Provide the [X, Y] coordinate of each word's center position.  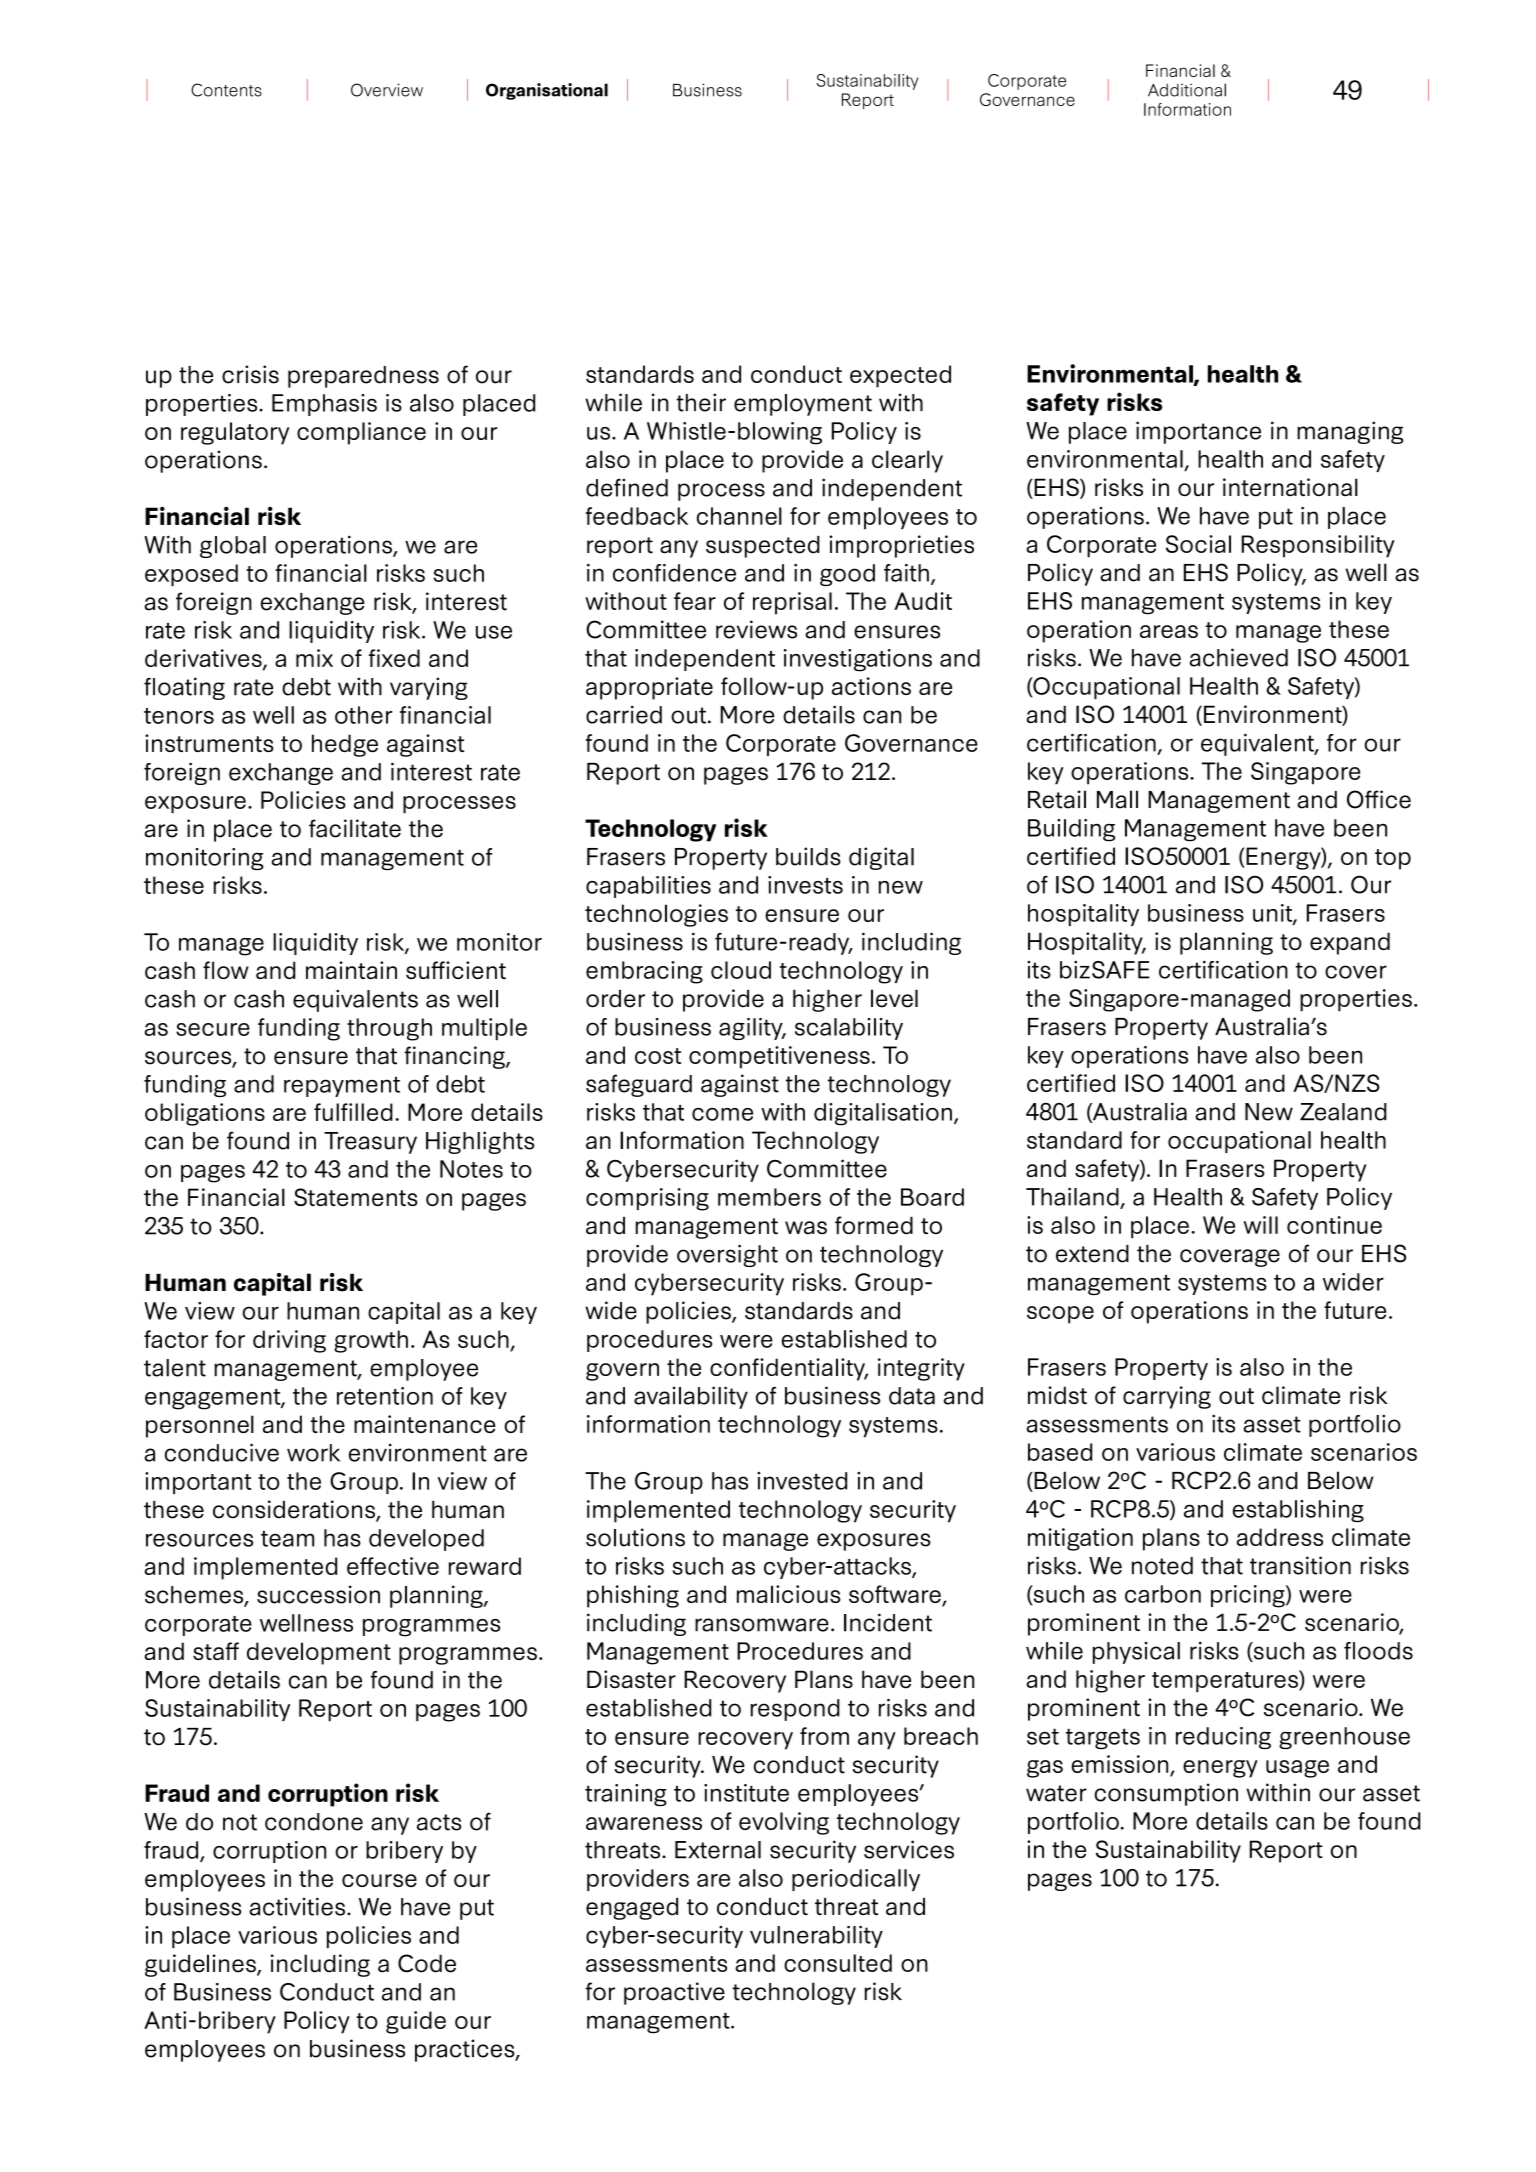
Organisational [547, 91]
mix [314, 658]
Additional [1187, 90]
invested [802, 1481]
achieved [1239, 657]
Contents [226, 90]
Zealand [1343, 1112]
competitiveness [779, 1057]
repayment [342, 1086]
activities [297, 1906]
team [287, 1538]
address [1280, 1537]
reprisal [792, 603]
